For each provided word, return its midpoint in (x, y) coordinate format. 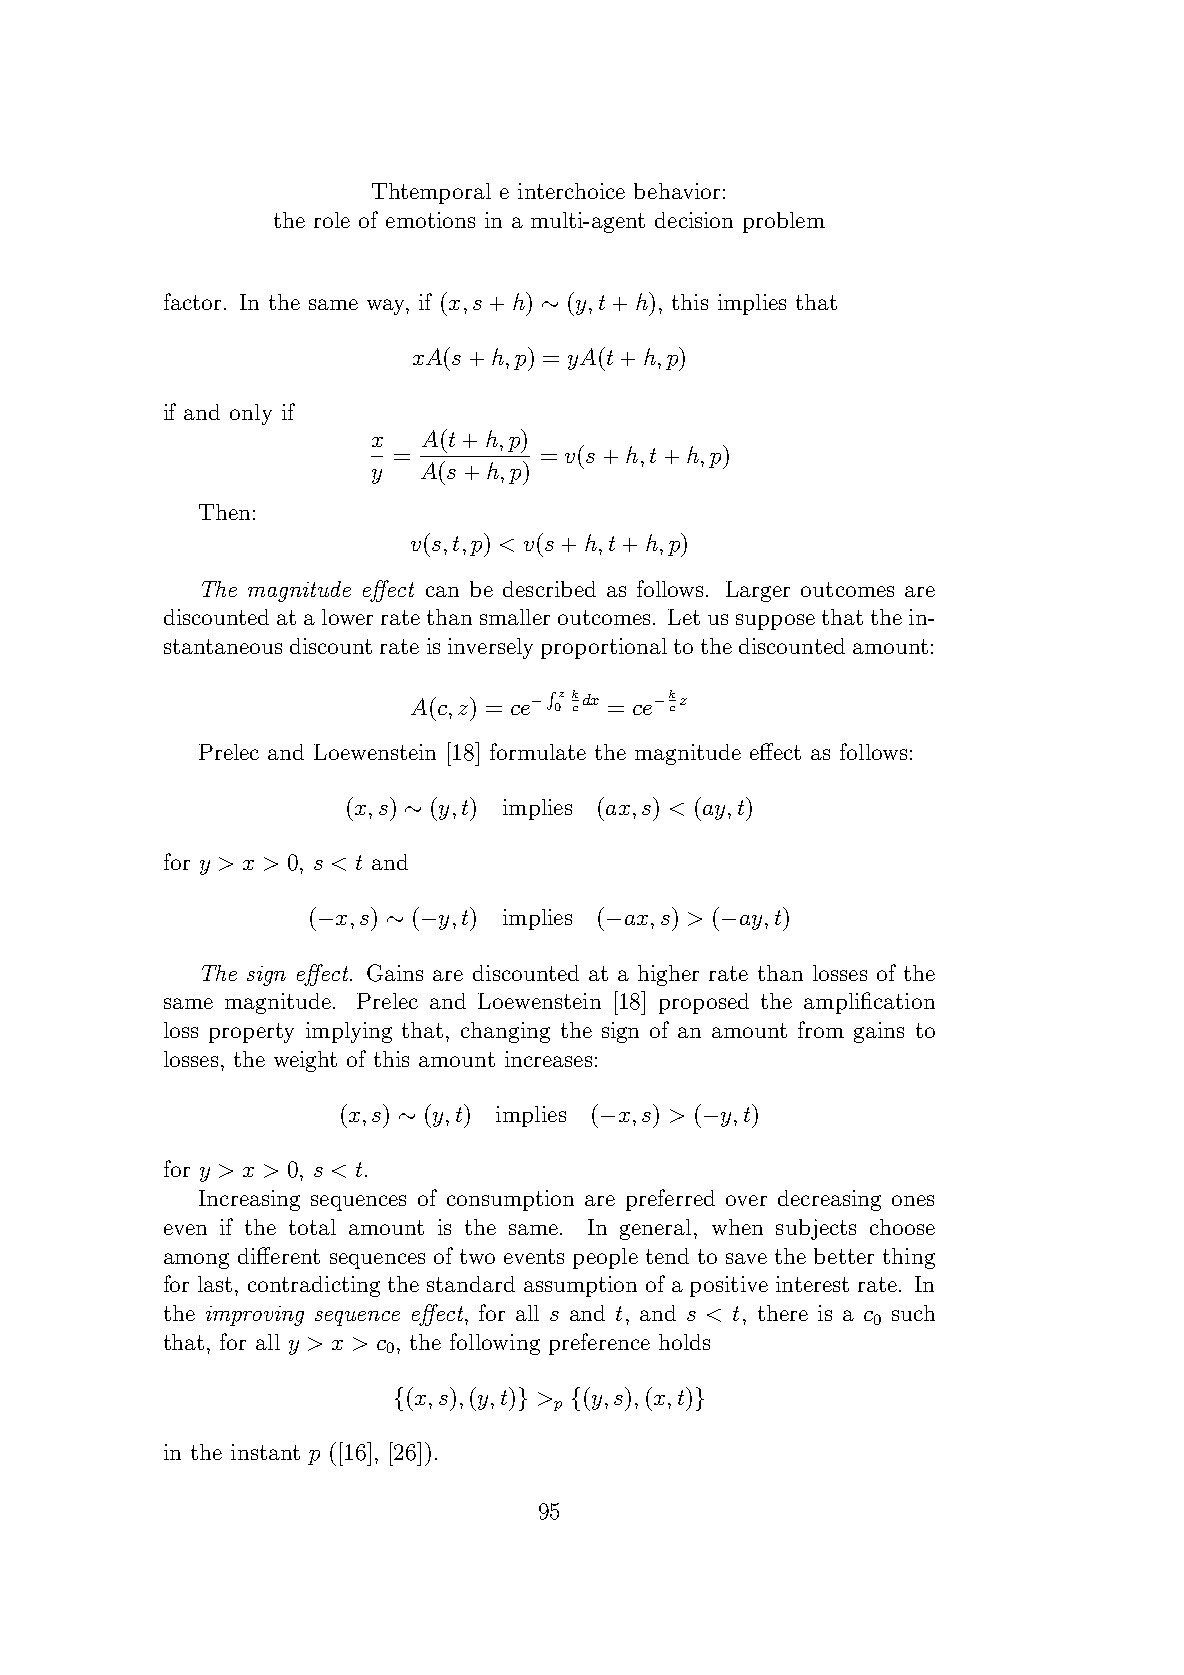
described (549, 589)
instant (265, 1452)
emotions (430, 220)
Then (224, 512)
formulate (538, 751)
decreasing (829, 1200)
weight (305, 1061)
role (332, 220)
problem (784, 222)
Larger (758, 591)
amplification (869, 1003)
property (251, 1033)
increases (548, 1059)
